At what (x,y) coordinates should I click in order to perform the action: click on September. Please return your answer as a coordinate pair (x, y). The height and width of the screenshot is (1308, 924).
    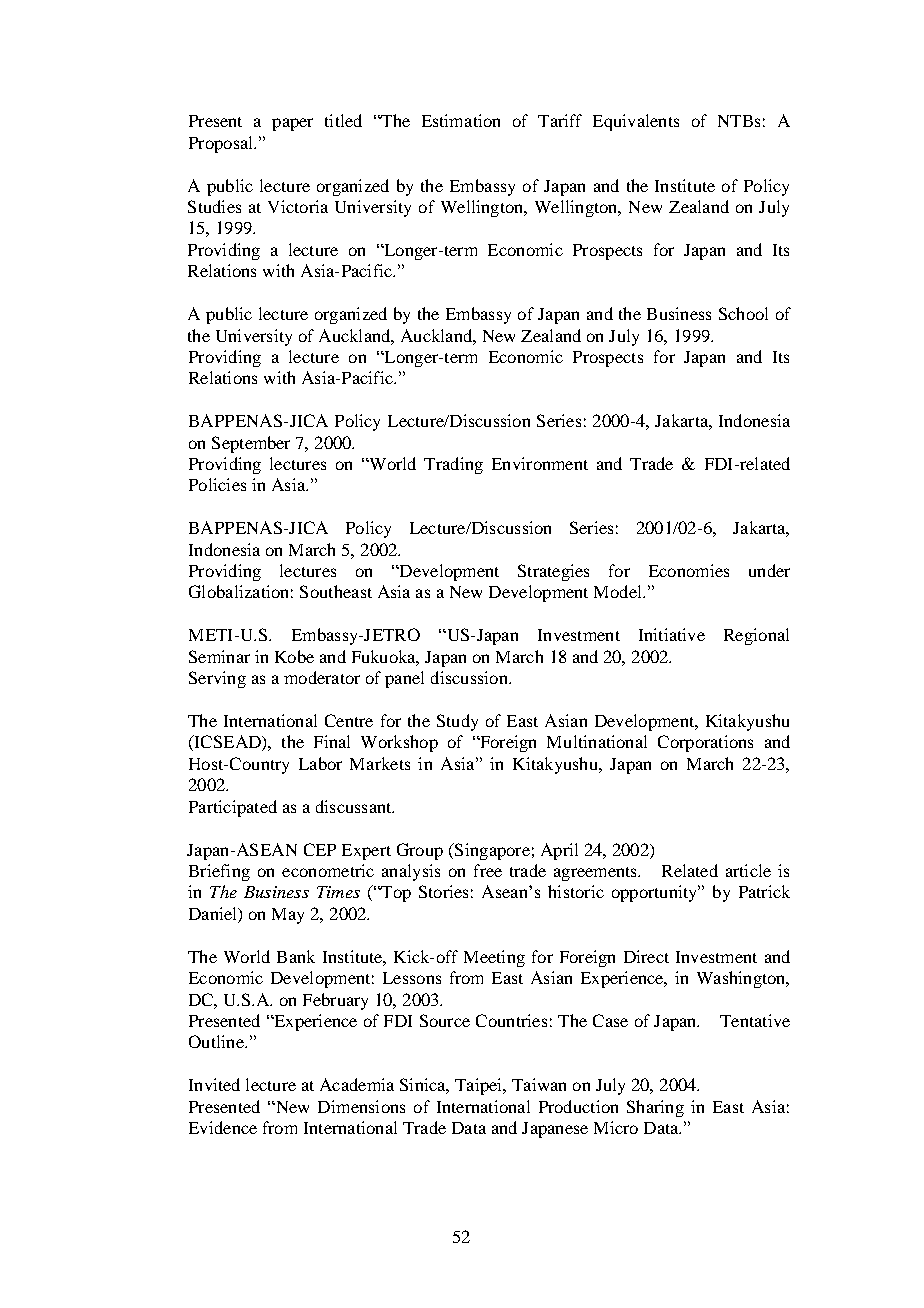
    Looking at the image, I should click on (251, 444).
